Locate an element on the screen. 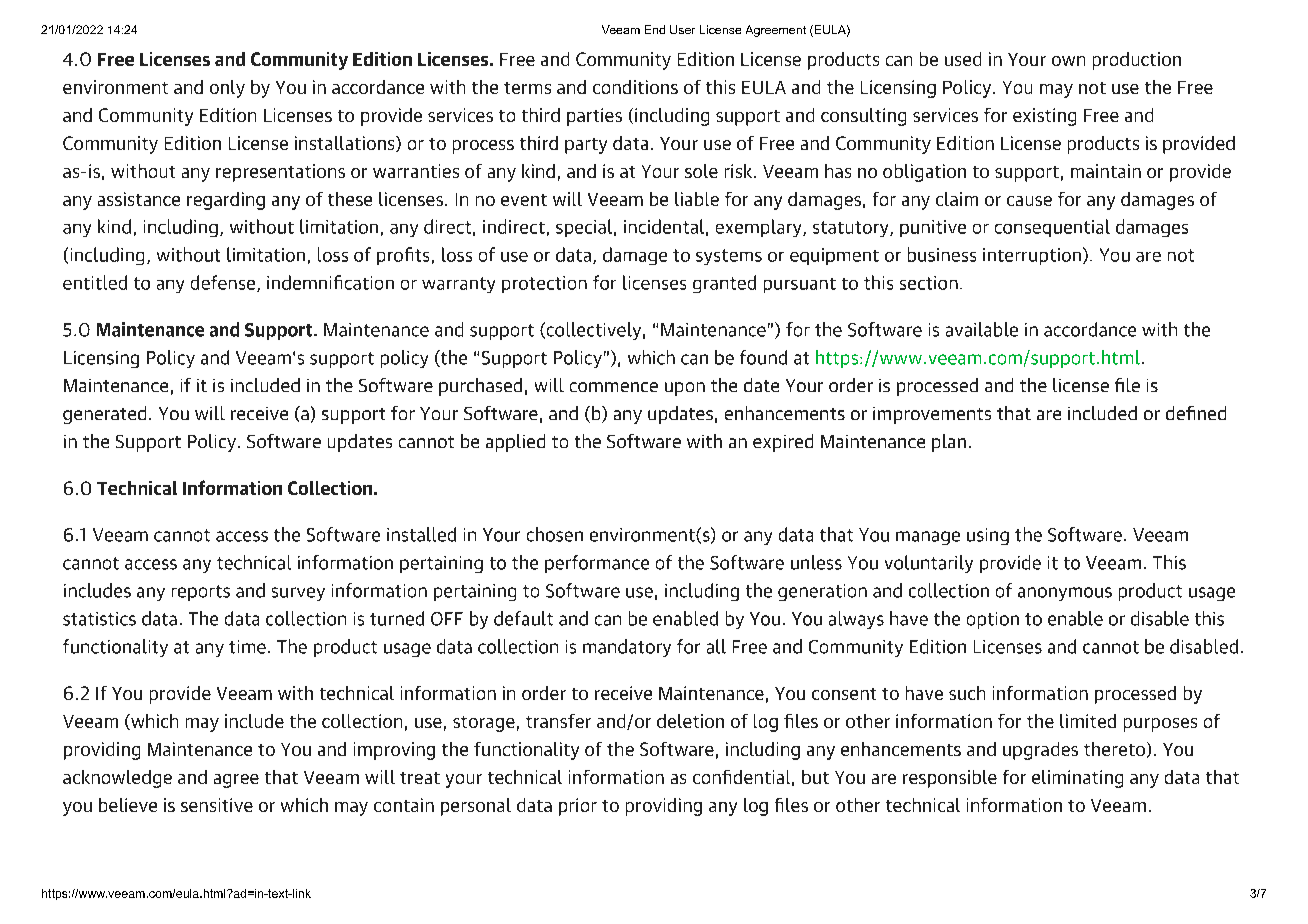 The width and height of the screenshot is (1308, 924). End is located at coordinates (655, 29).
